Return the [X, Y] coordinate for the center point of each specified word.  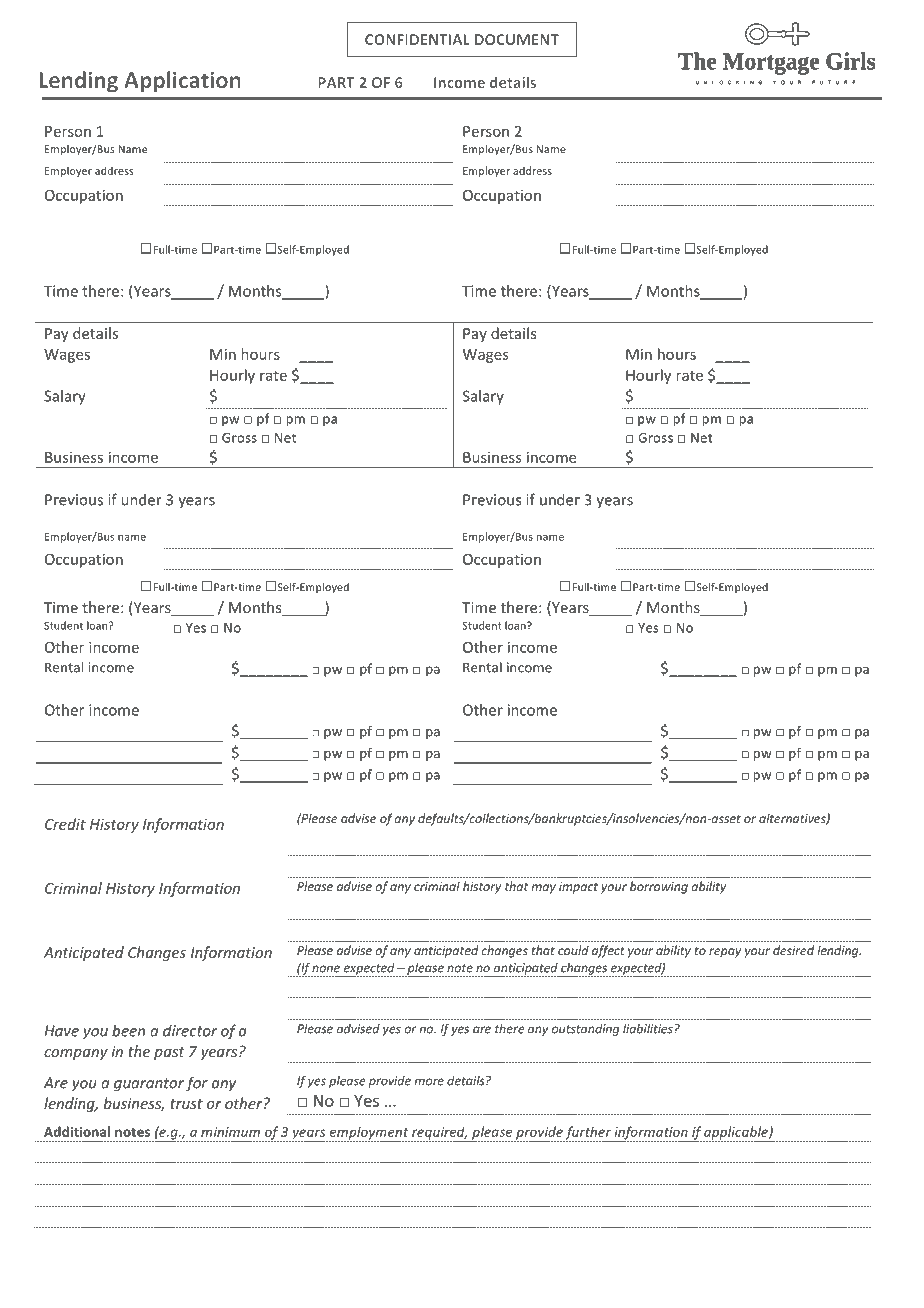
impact [578, 888]
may [543, 889]
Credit [65, 824]
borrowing [659, 887]
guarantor [149, 1085]
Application [182, 82]
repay [725, 953]
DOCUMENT [517, 39]
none [326, 969]
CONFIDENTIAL [417, 39]
